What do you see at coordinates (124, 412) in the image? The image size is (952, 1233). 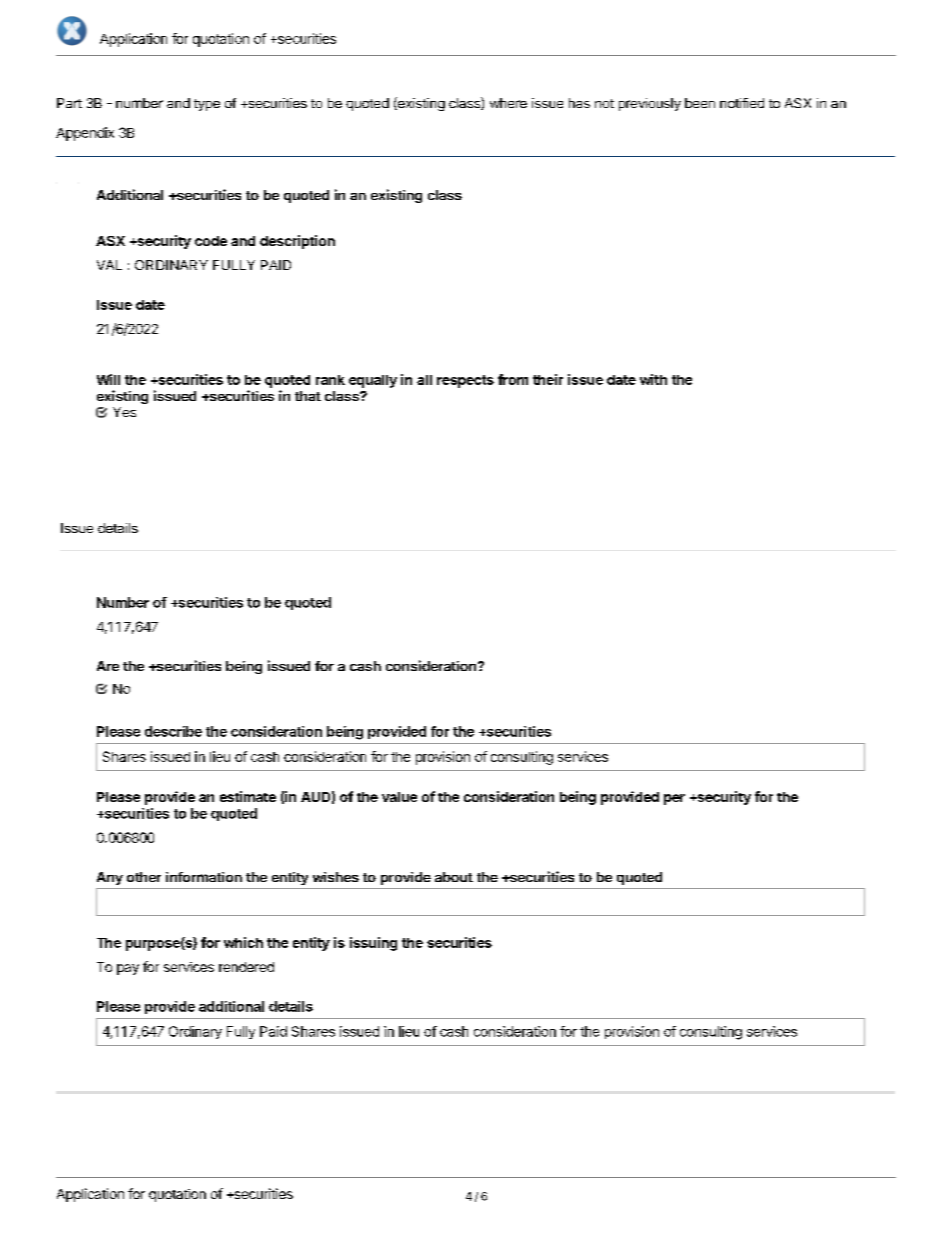 I see `Yes` at bounding box center [124, 412].
